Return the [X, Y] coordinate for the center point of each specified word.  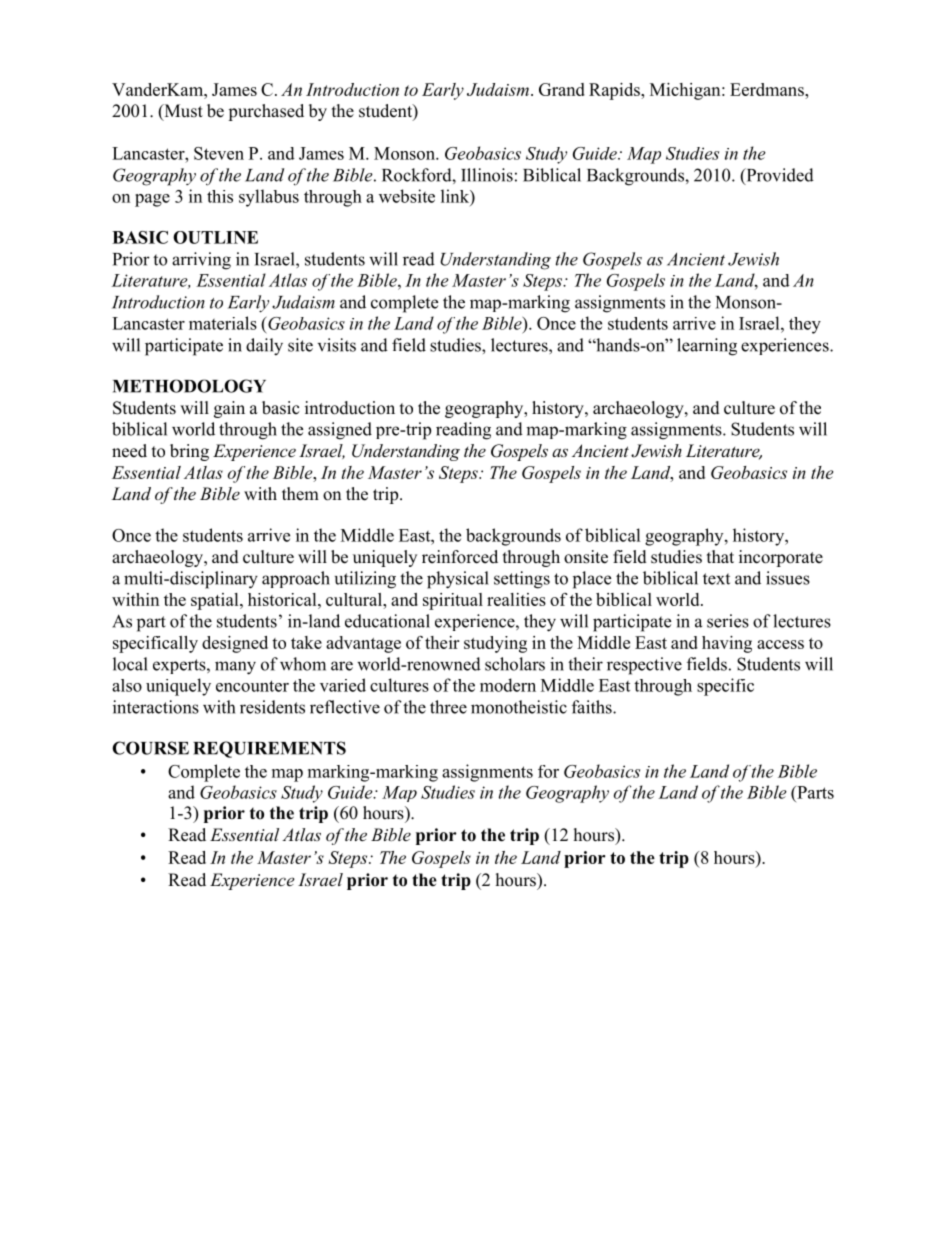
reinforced [460, 557]
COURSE [150, 748]
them [300, 494]
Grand [562, 89]
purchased [266, 112]
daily [264, 347]
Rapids [615, 91]
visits [337, 345]
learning [707, 347]
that [720, 556]
